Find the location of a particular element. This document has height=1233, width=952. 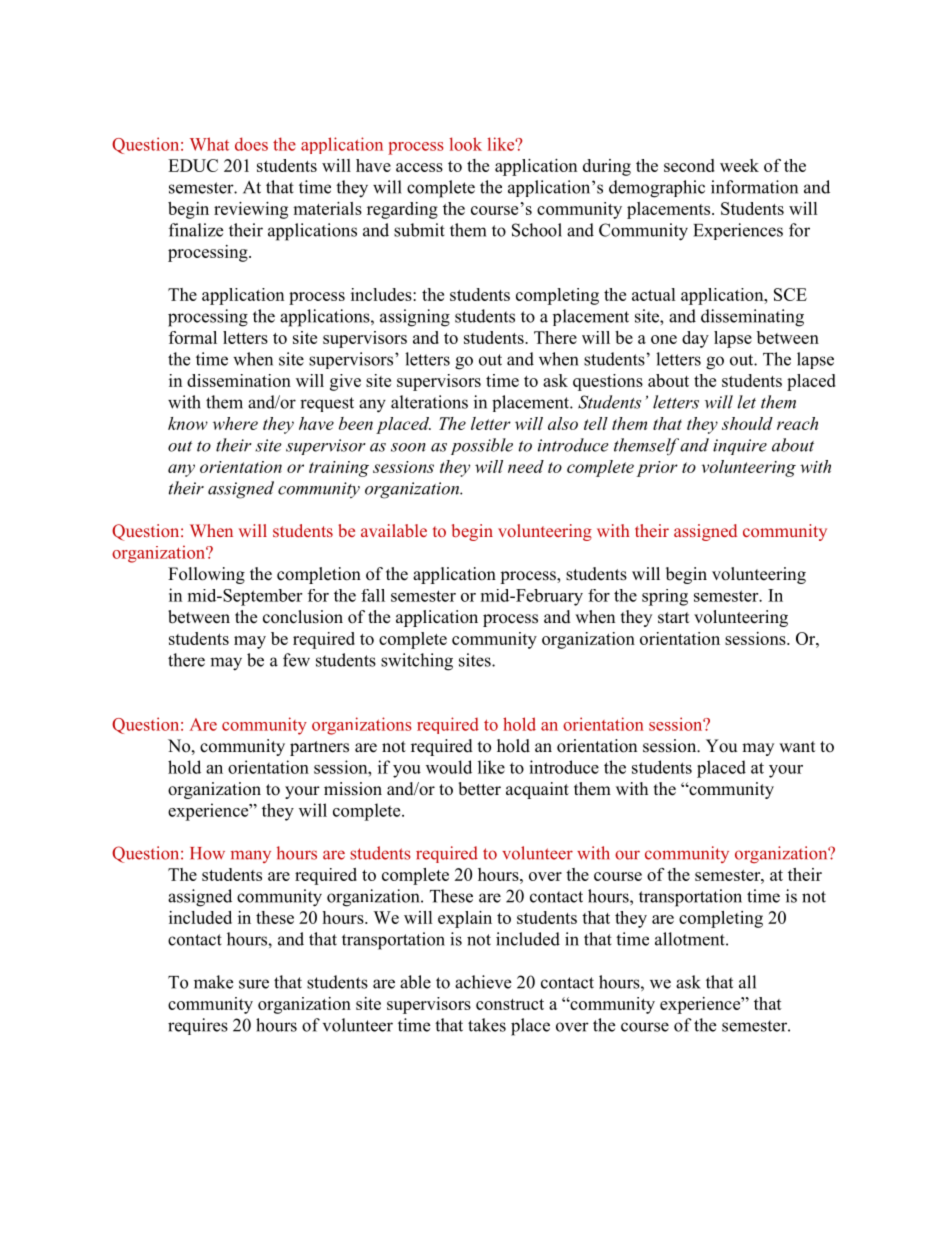

day is located at coordinates (695, 339).
